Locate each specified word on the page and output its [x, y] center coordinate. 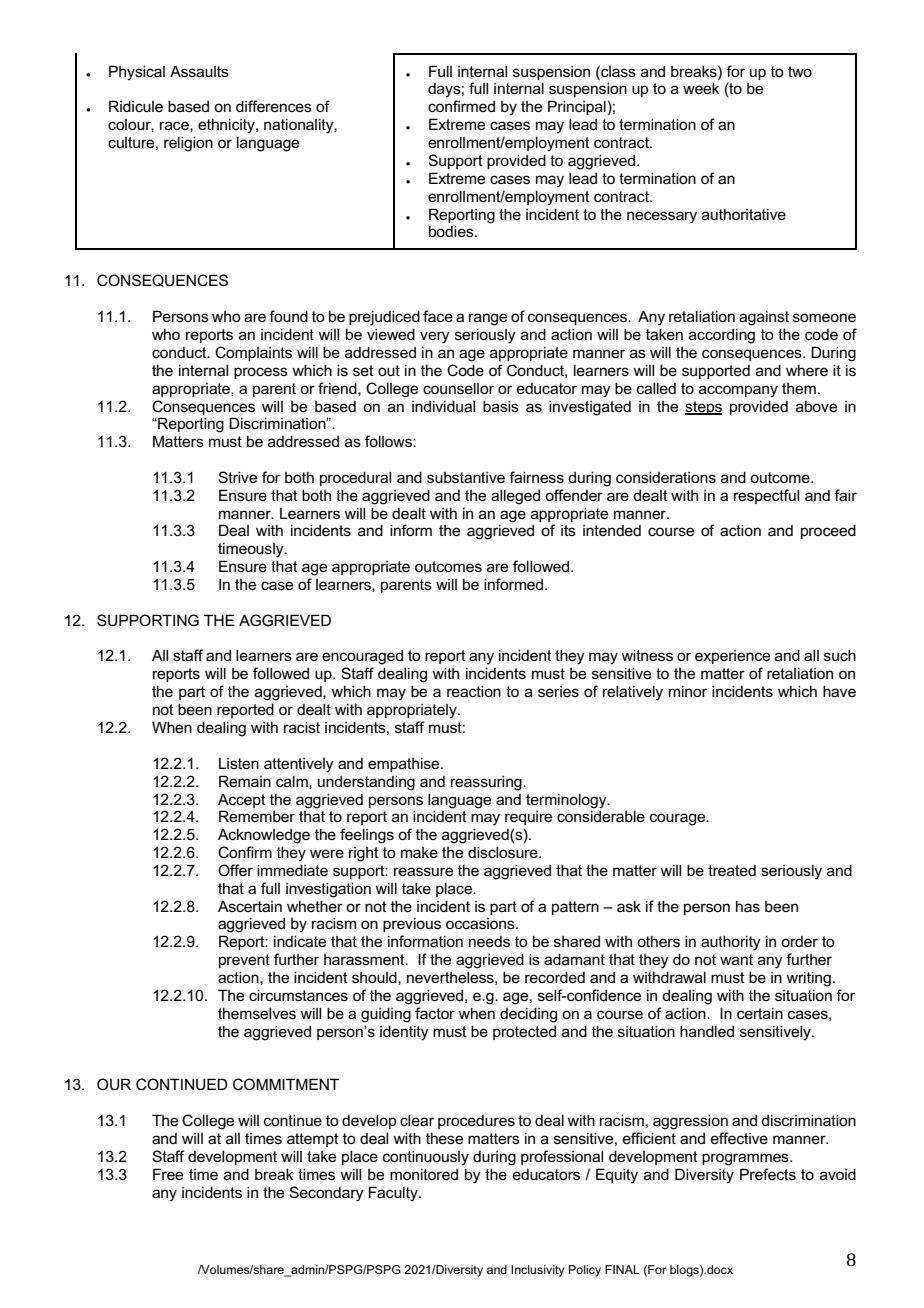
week [701, 88]
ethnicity [227, 126]
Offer [235, 870]
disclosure [504, 852]
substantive [466, 477]
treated [732, 870]
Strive [237, 477]
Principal [577, 107]
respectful [766, 496]
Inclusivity [537, 1271]
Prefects [768, 1174]
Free [168, 1174]
